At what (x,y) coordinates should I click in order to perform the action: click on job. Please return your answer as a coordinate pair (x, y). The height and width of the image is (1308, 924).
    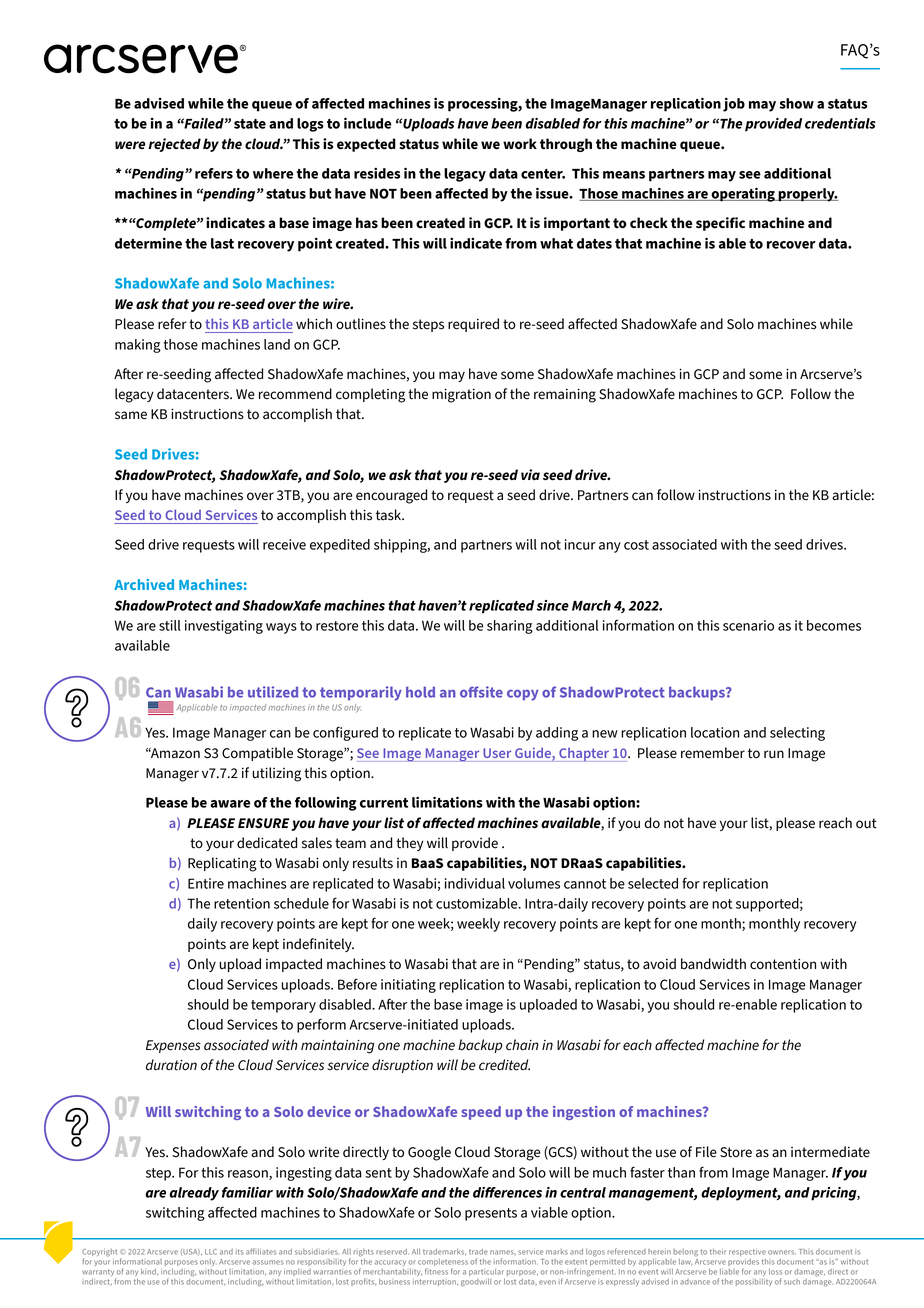
    Looking at the image, I should click on (734, 105).
